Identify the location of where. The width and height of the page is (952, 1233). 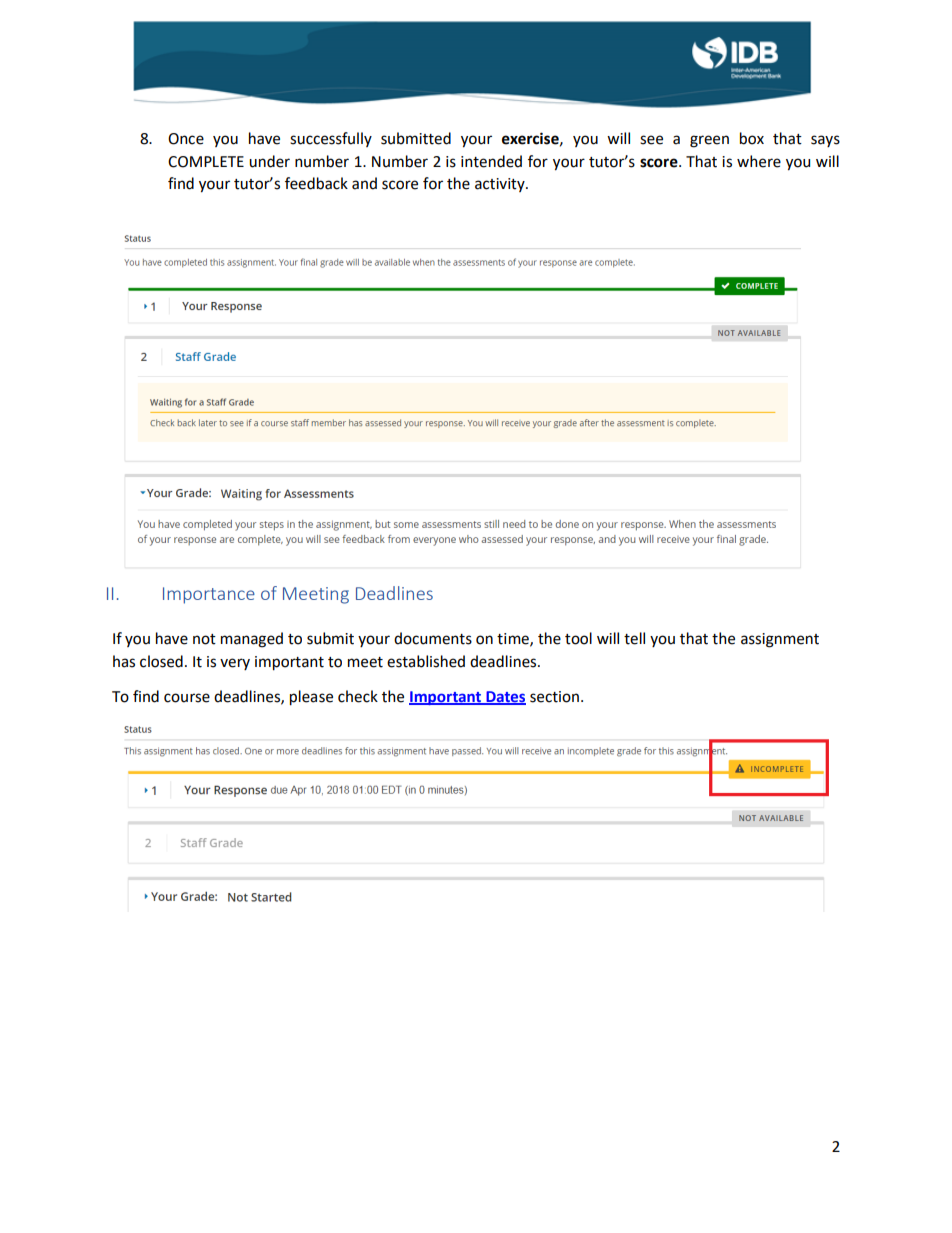
(759, 161).
